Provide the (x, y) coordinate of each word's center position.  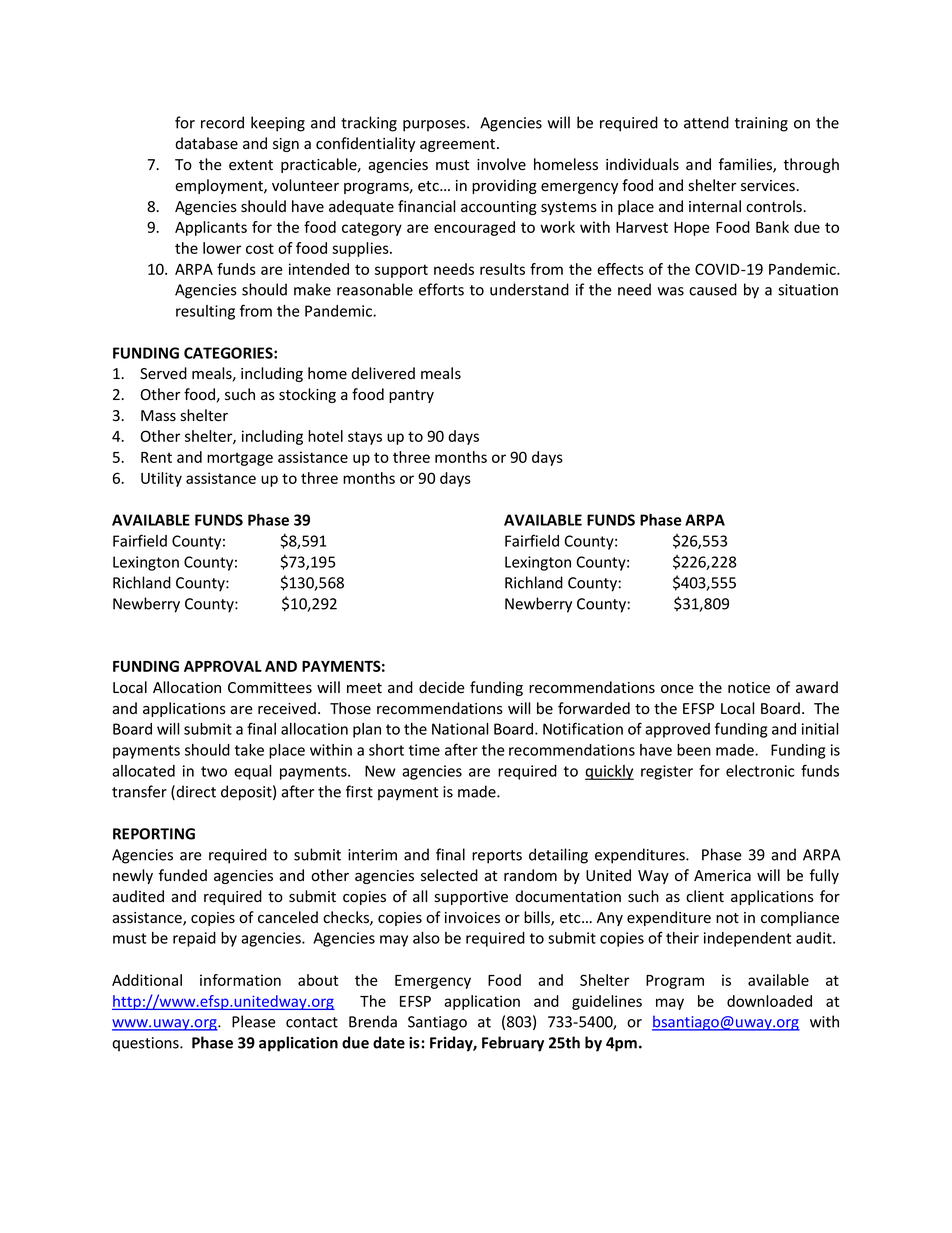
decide (442, 687)
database (206, 143)
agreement (459, 145)
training (761, 124)
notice (749, 688)
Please (254, 1021)
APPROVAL (223, 666)
